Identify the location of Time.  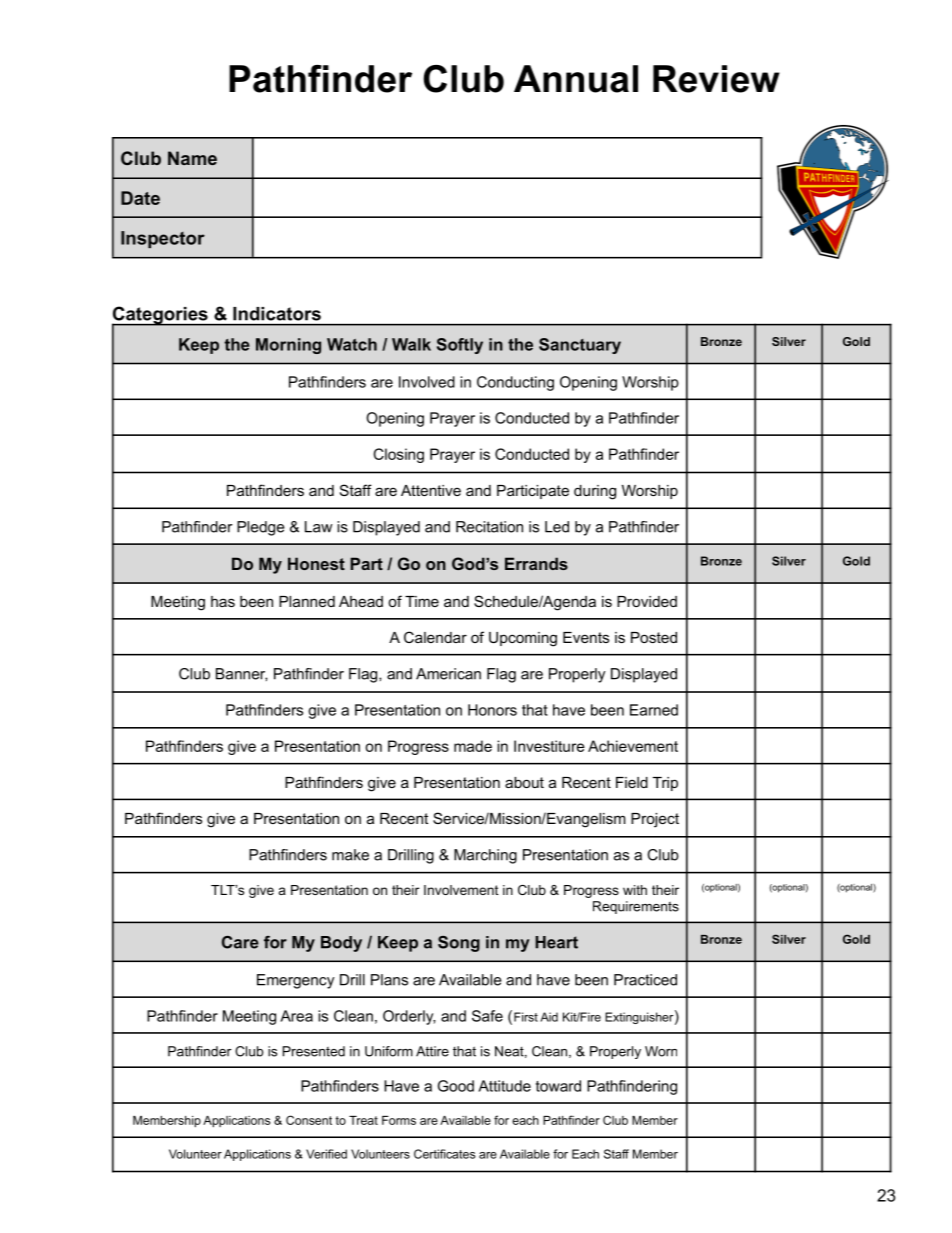
(422, 601).
